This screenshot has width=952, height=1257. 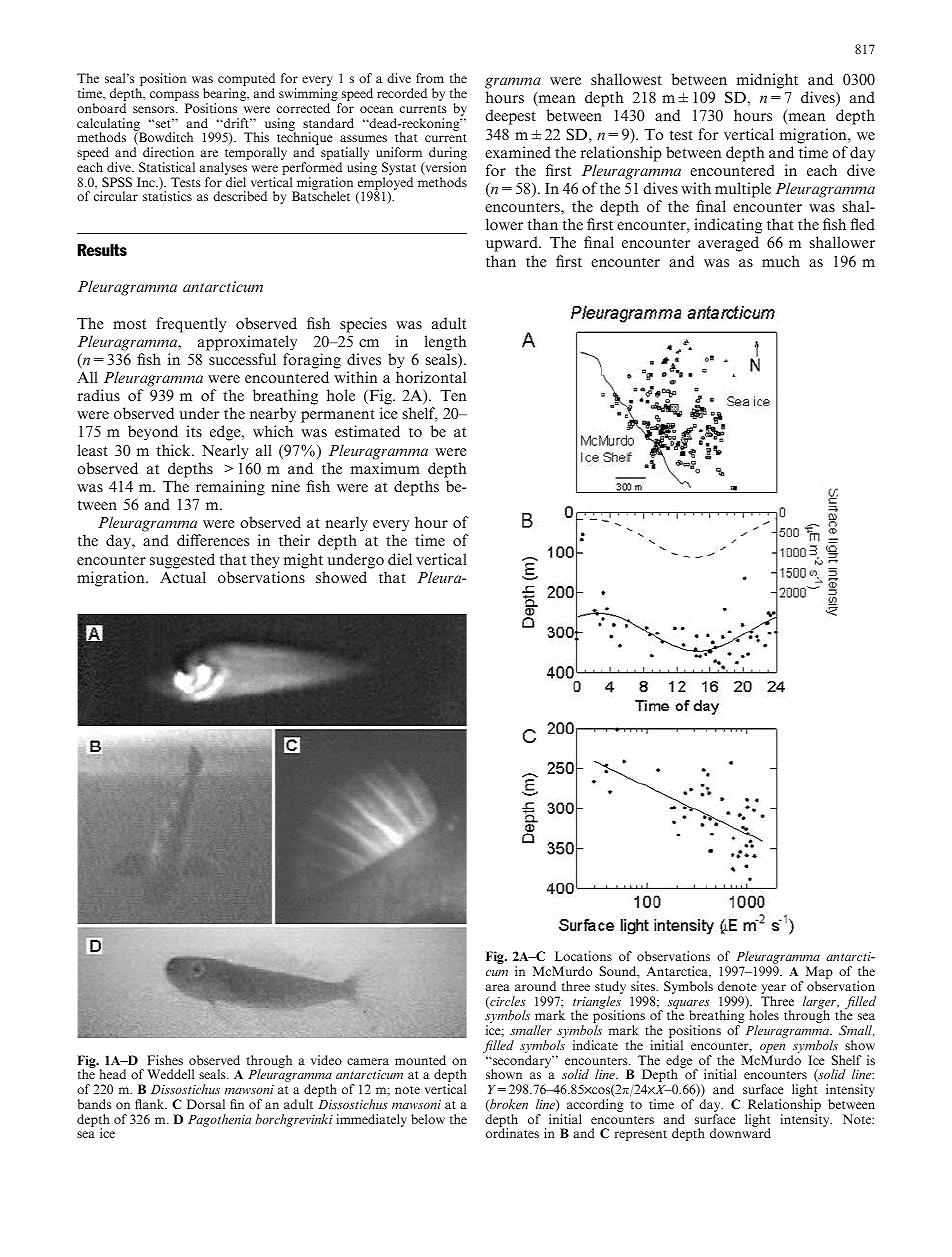 I want to click on below, so click(x=428, y=1119).
